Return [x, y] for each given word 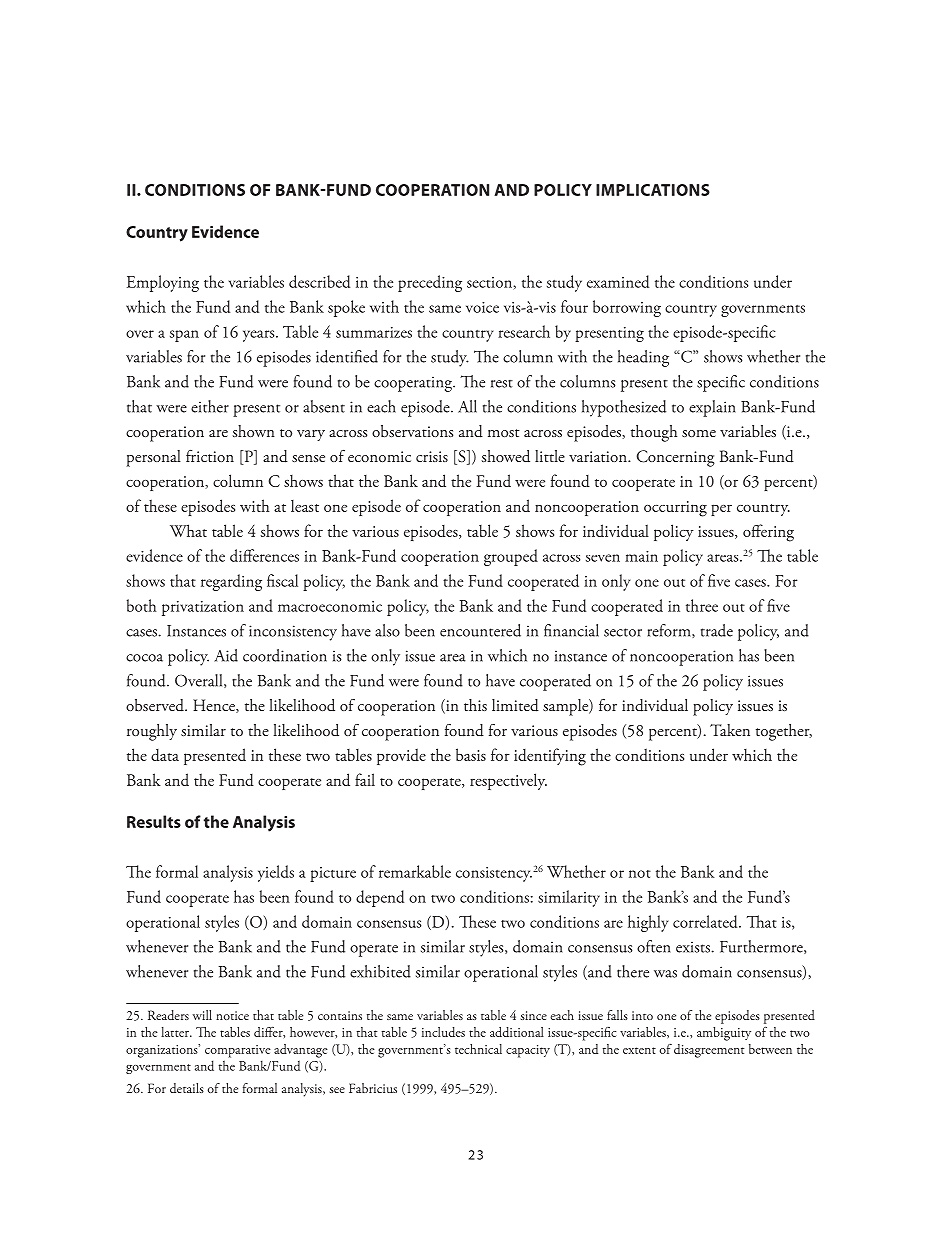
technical [478, 1049]
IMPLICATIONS [653, 190]
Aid [226, 655]
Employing [163, 283]
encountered [480, 630]
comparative [238, 1051]
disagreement [709, 1051]
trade [717, 630]
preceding [430, 283]
